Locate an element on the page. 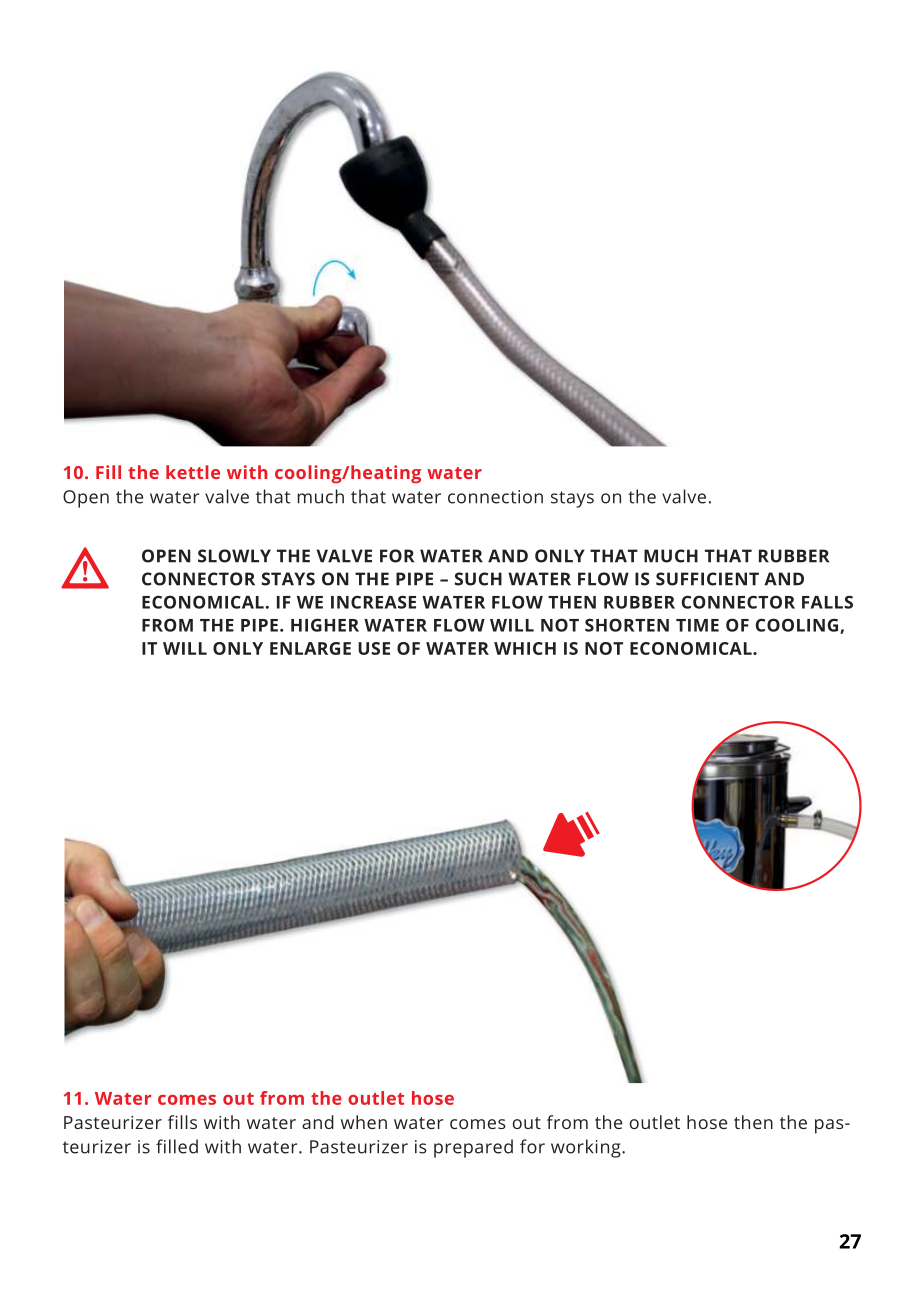  ENLARGE is located at coordinates (310, 648).
